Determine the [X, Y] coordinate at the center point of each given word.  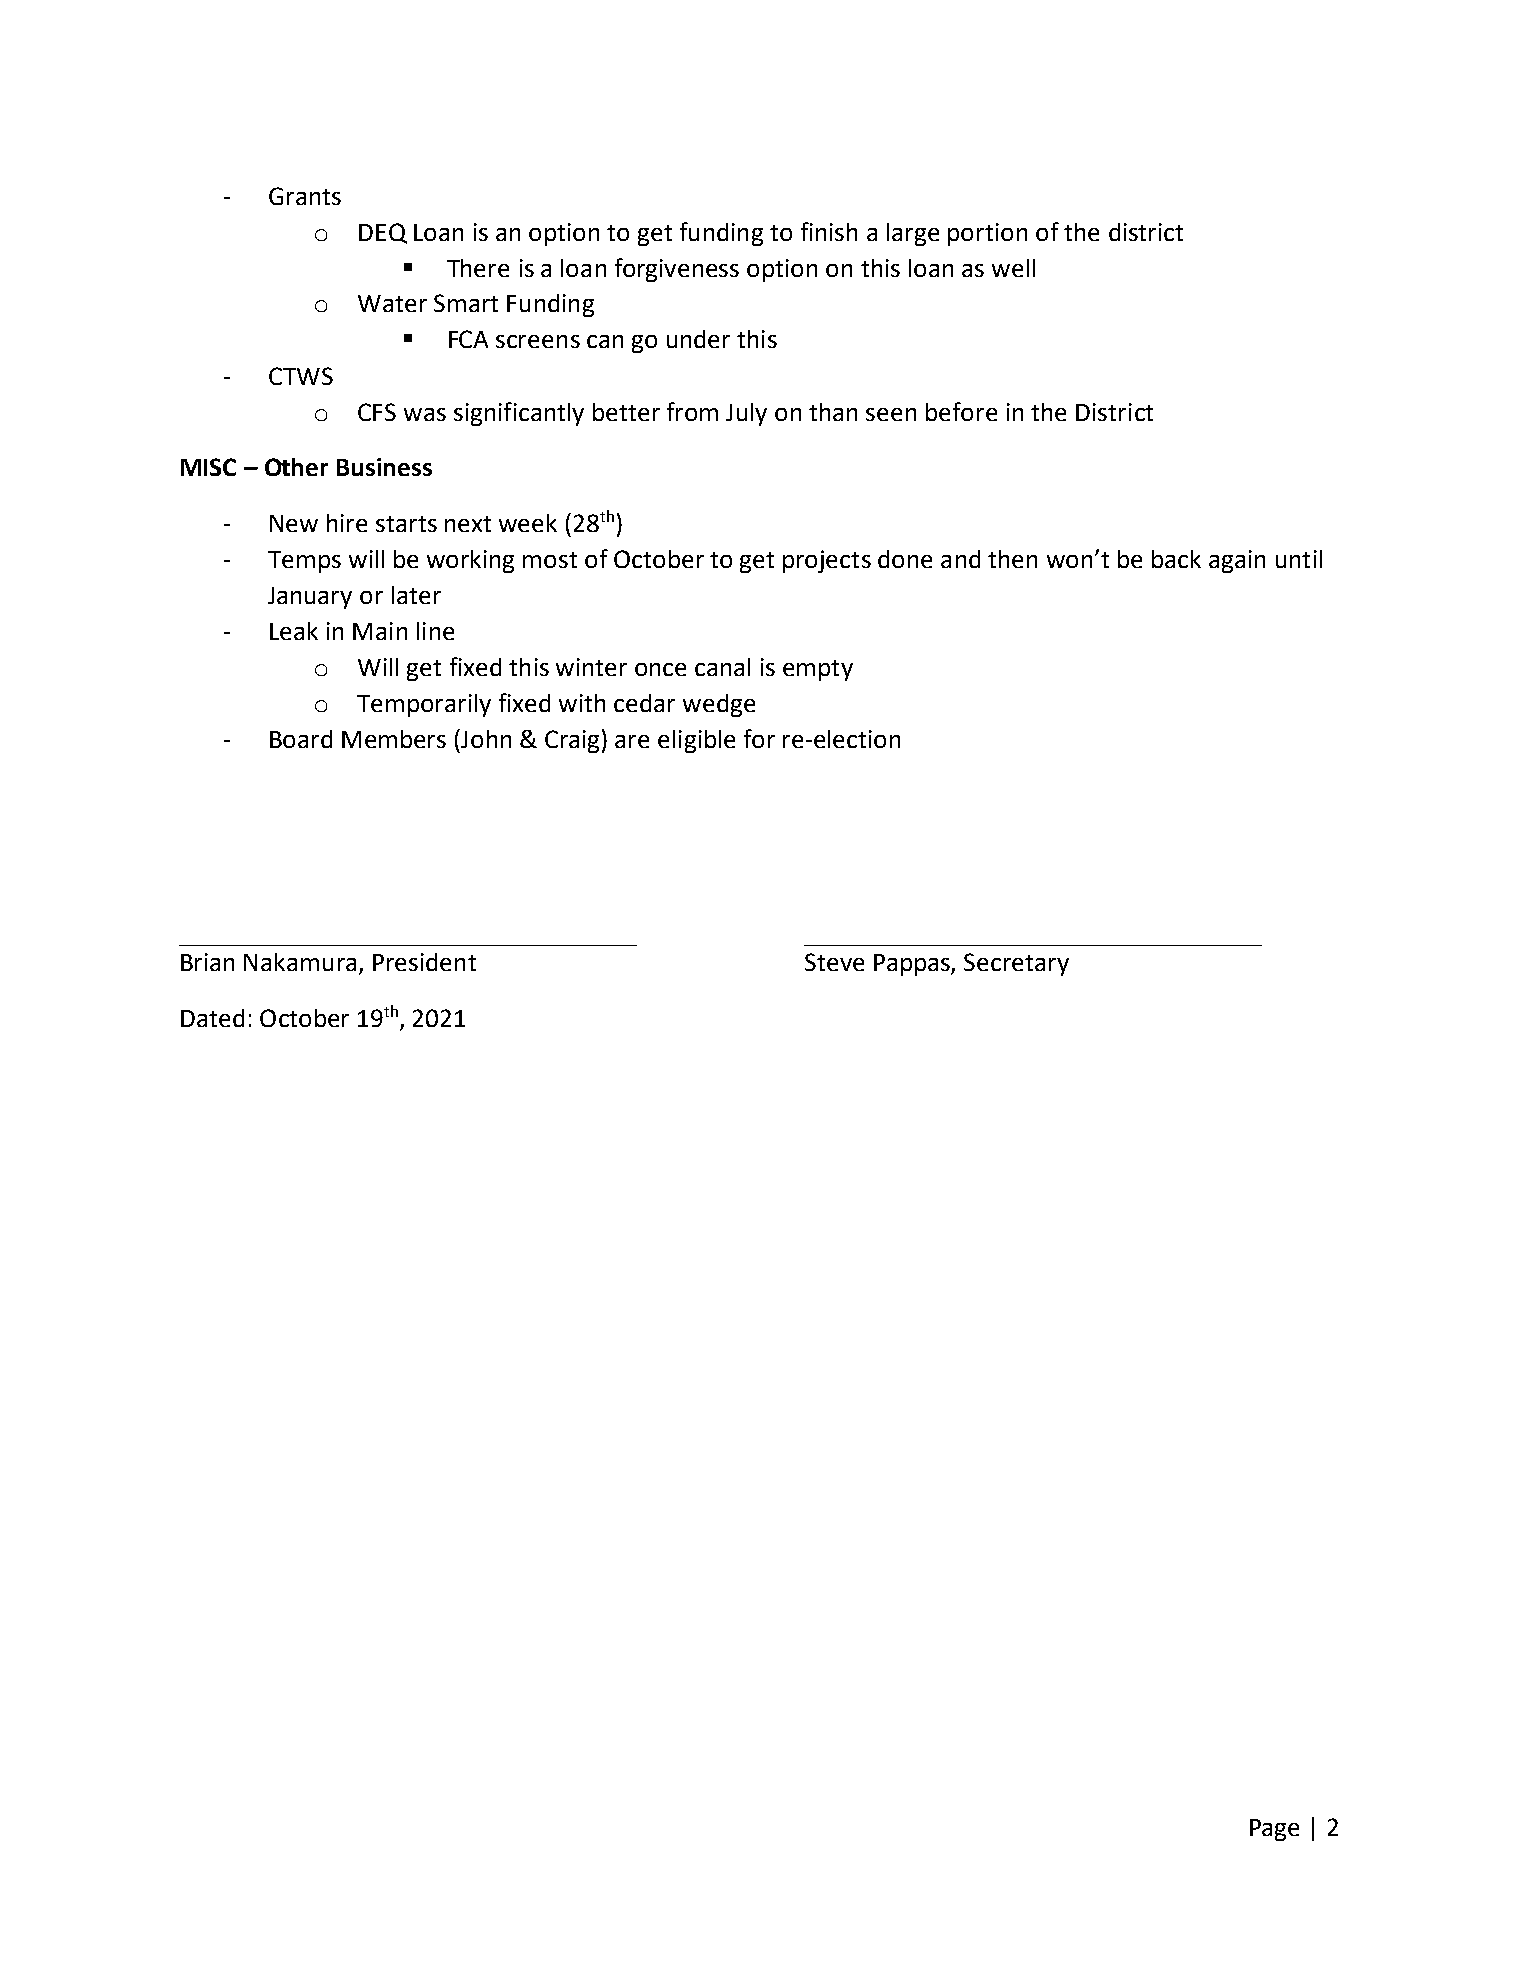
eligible [696, 741]
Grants [305, 196]
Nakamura [300, 962]
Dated [212, 1018]
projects [827, 561]
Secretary [1016, 964]
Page [1274, 1830]
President [424, 962]
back [1176, 559]
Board [301, 739]
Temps [304, 562]
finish [829, 231]
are [632, 741]
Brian [207, 962]
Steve [834, 962]
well [1013, 268]
